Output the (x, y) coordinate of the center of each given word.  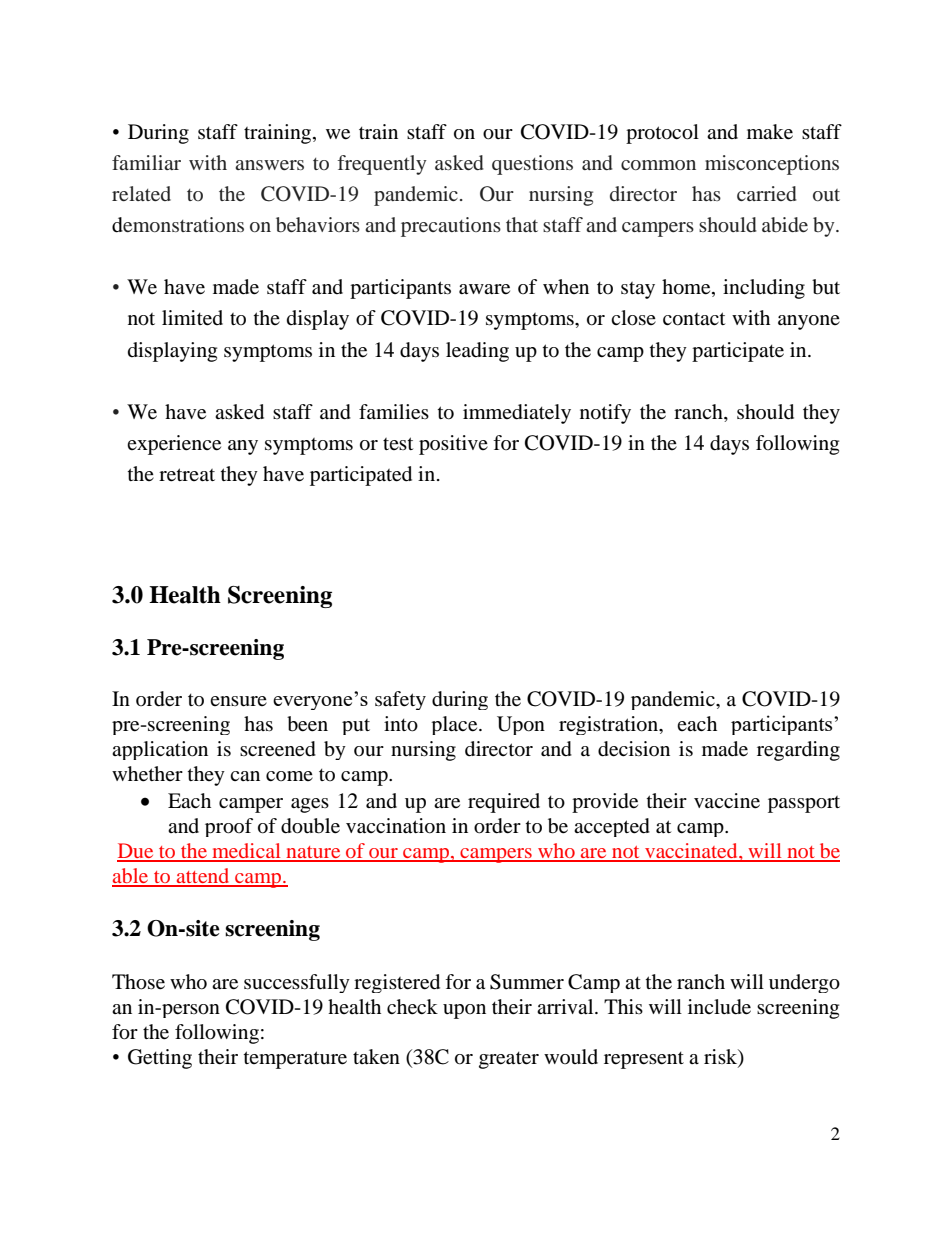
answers (269, 165)
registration (609, 725)
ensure (238, 701)
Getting (160, 1059)
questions (532, 165)
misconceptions (772, 165)
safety (400, 700)
